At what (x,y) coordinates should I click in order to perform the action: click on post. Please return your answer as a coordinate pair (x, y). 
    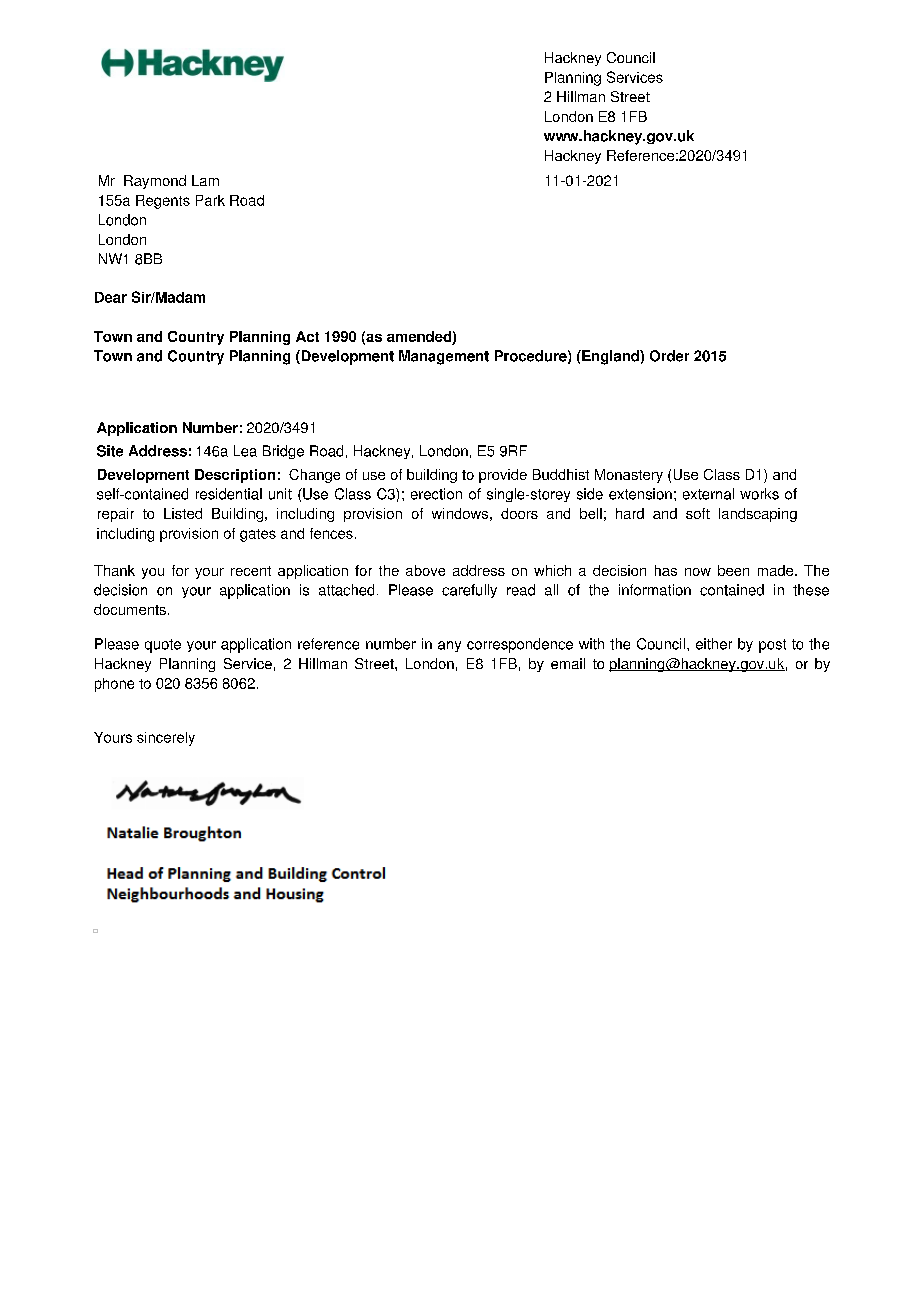
    Looking at the image, I should click on (772, 646).
